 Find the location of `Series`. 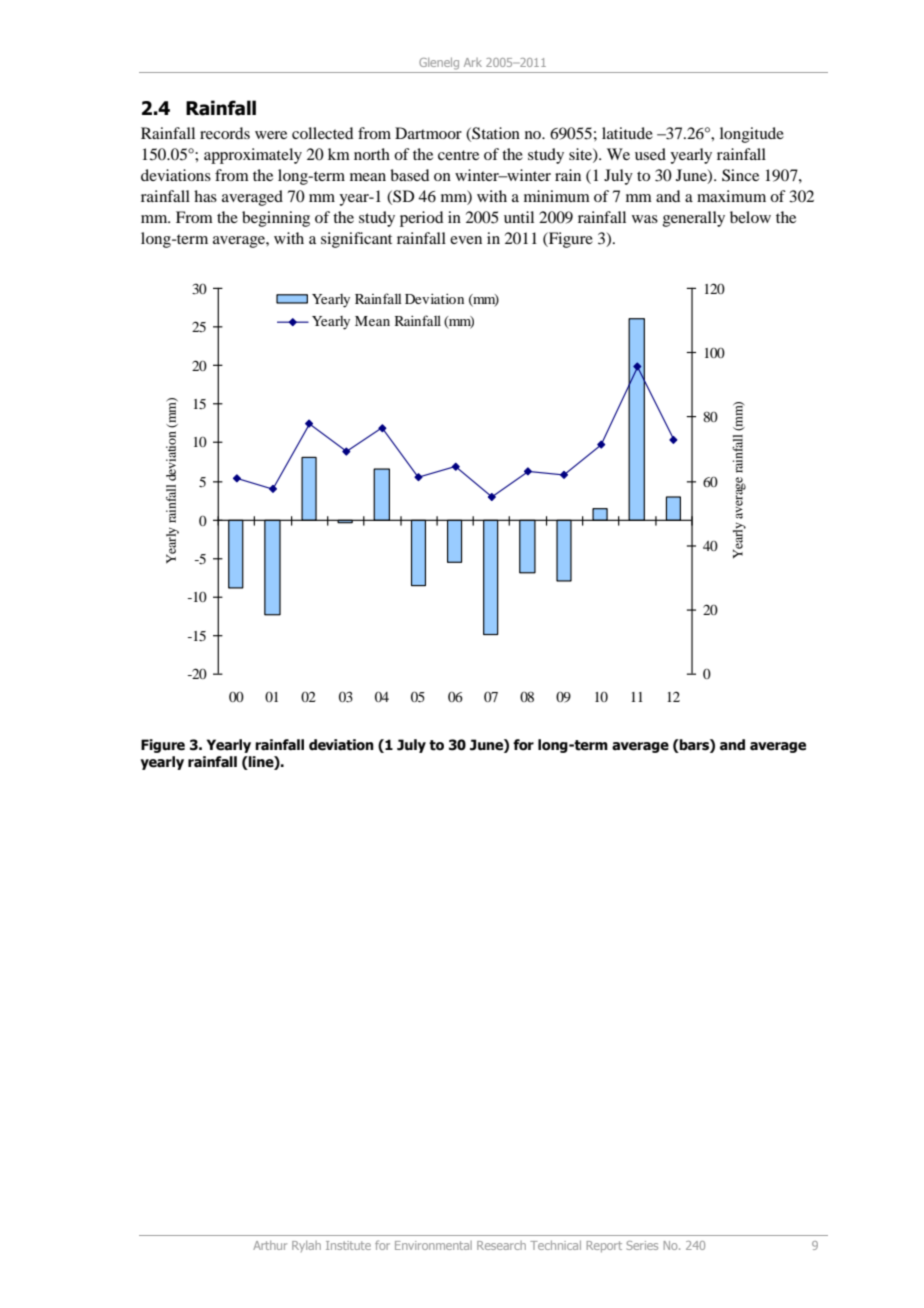

Series is located at coordinates (642, 1245).
